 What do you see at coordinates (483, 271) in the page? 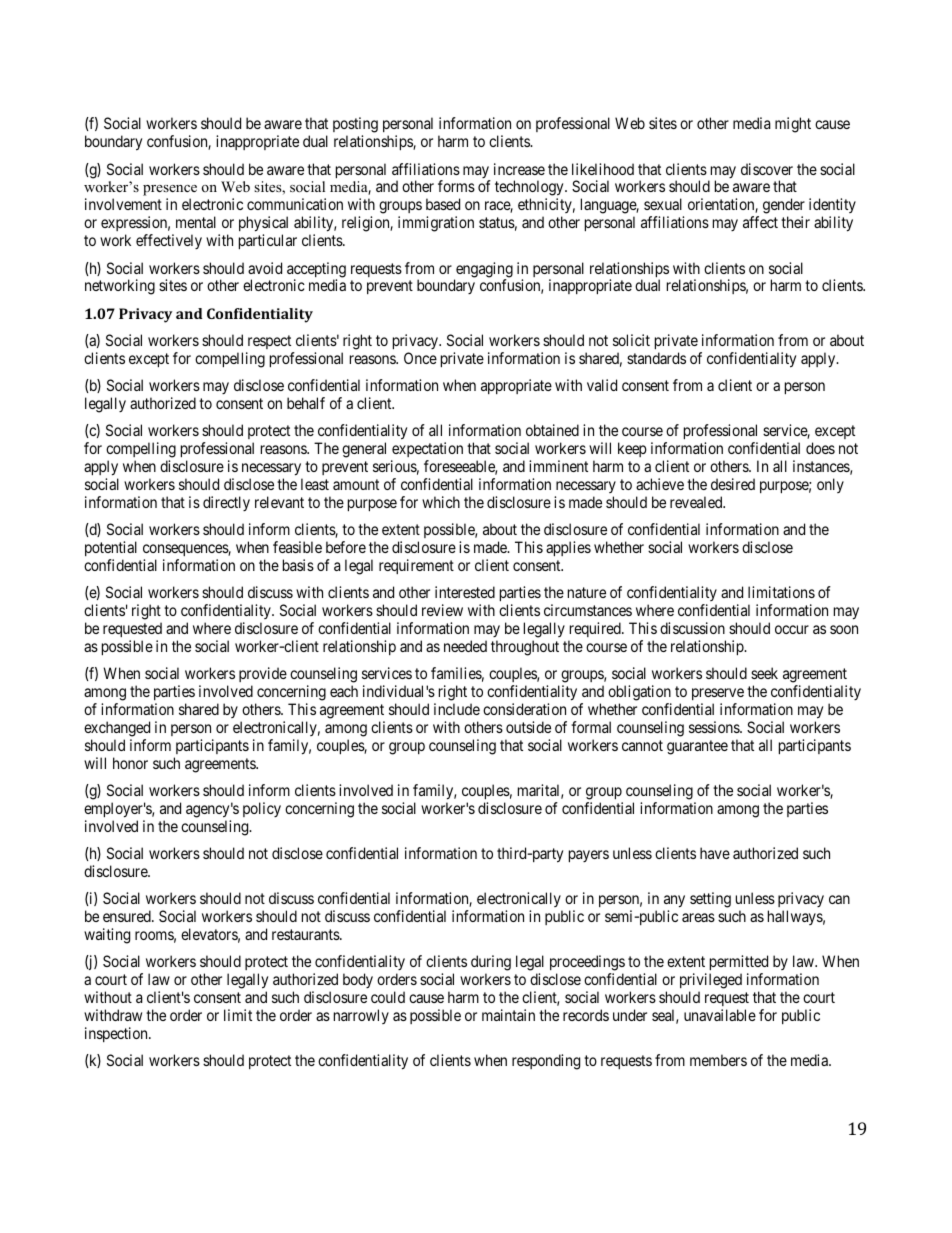
I see `engaging` at bounding box center [483, 271].
